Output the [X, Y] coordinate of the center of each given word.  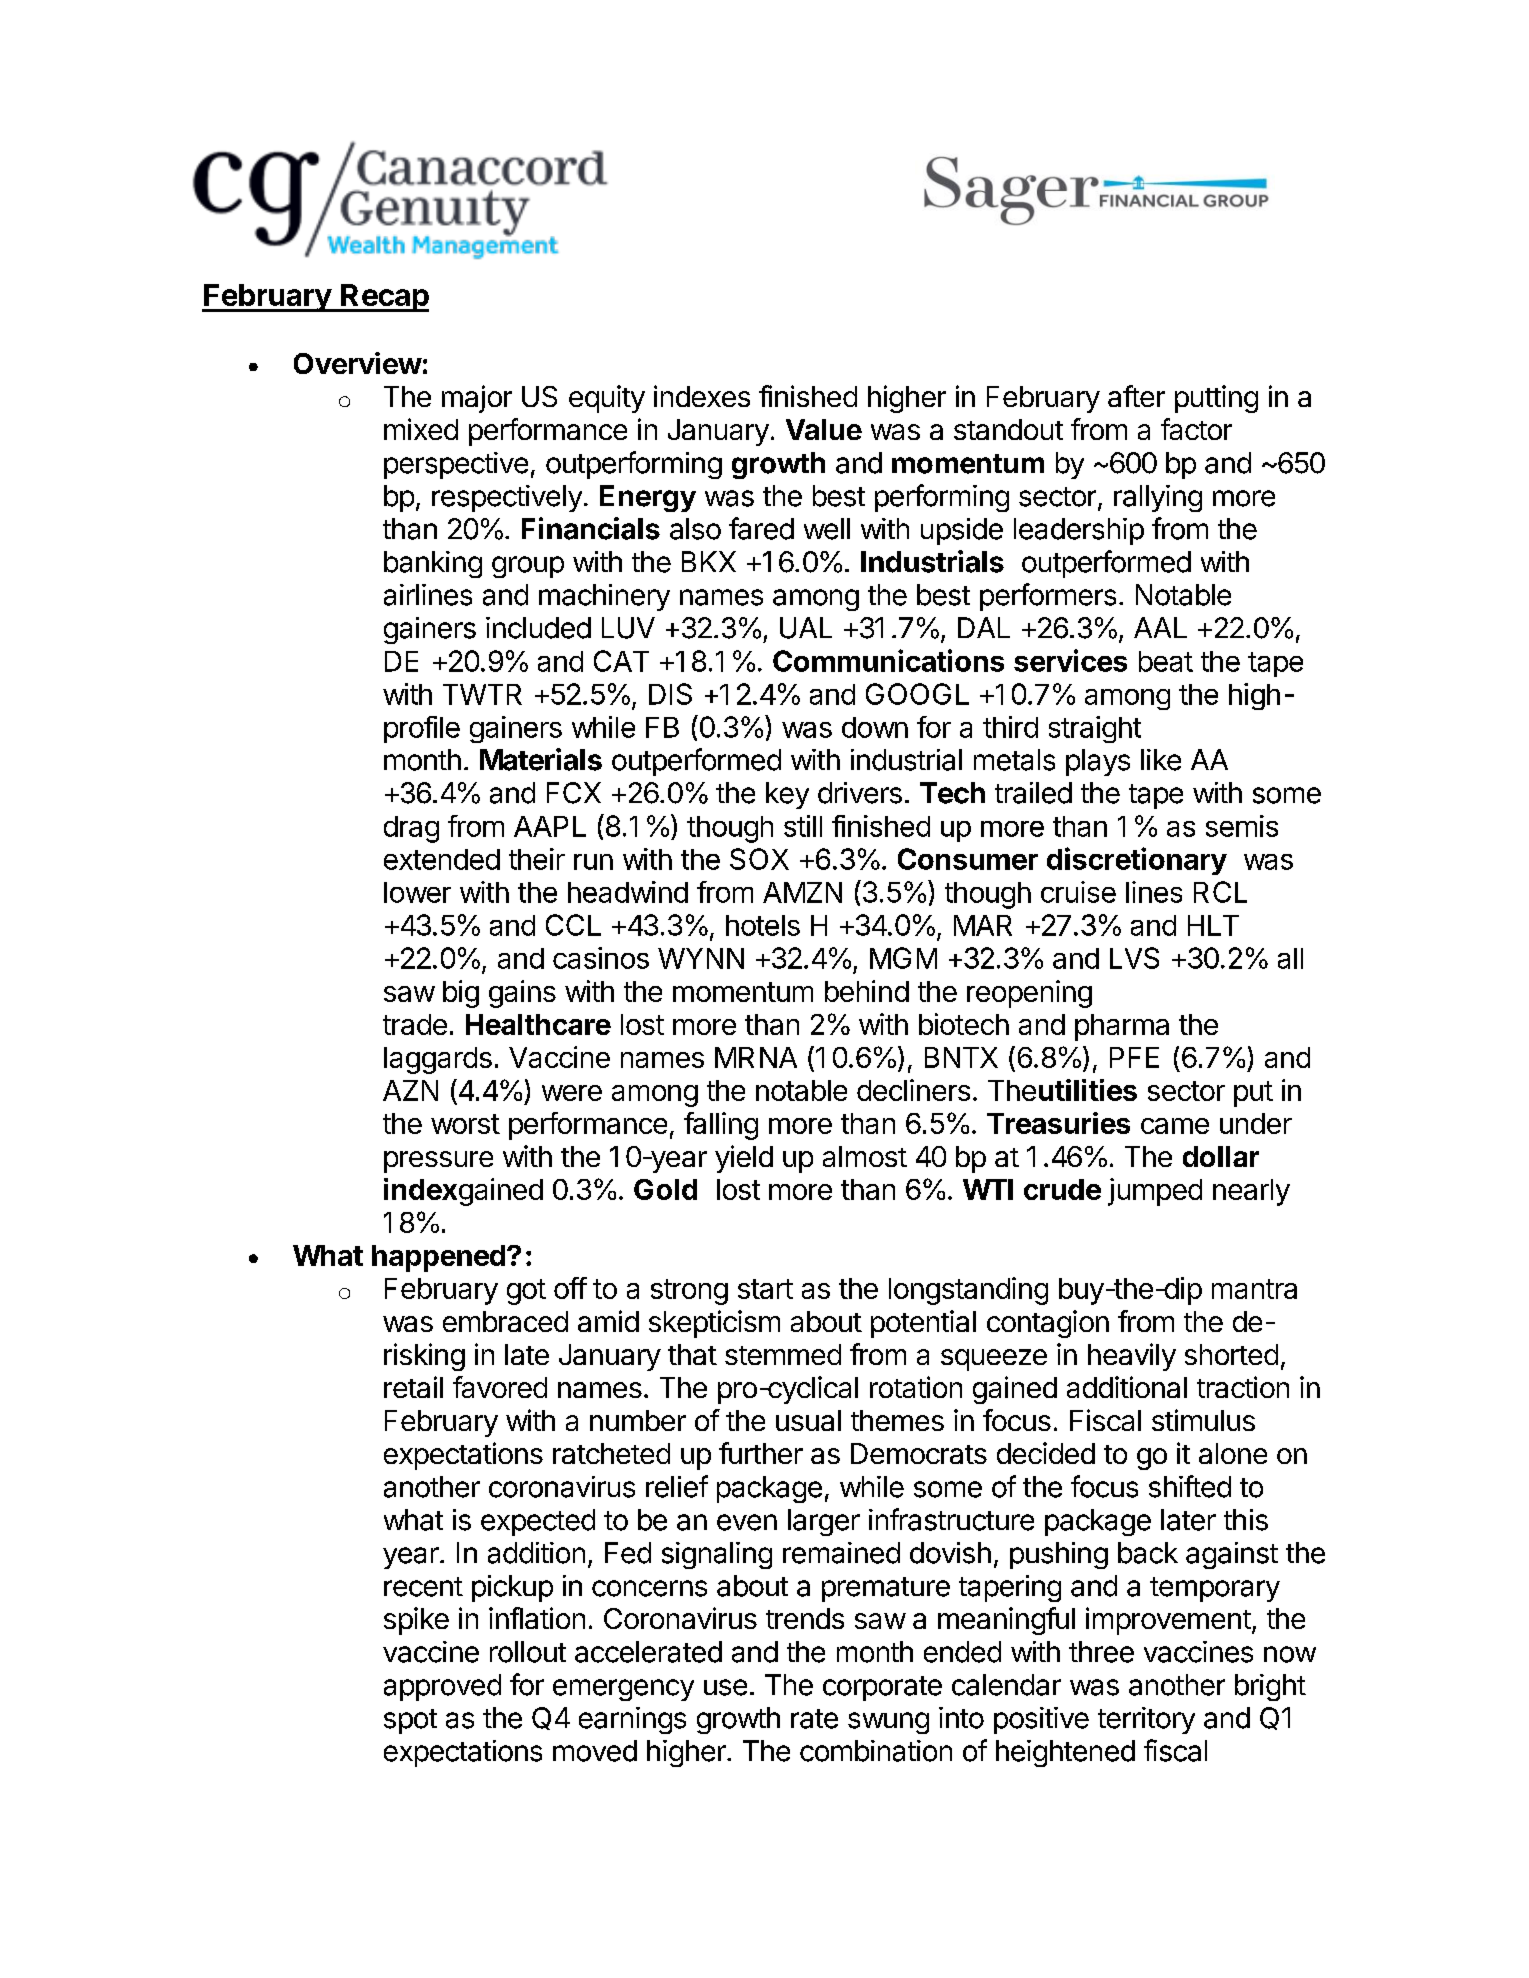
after [1136, 396]
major [477, 399]
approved [442, 1687]
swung [888, 1723]
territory [1146, 1720]
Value [824, 429]
